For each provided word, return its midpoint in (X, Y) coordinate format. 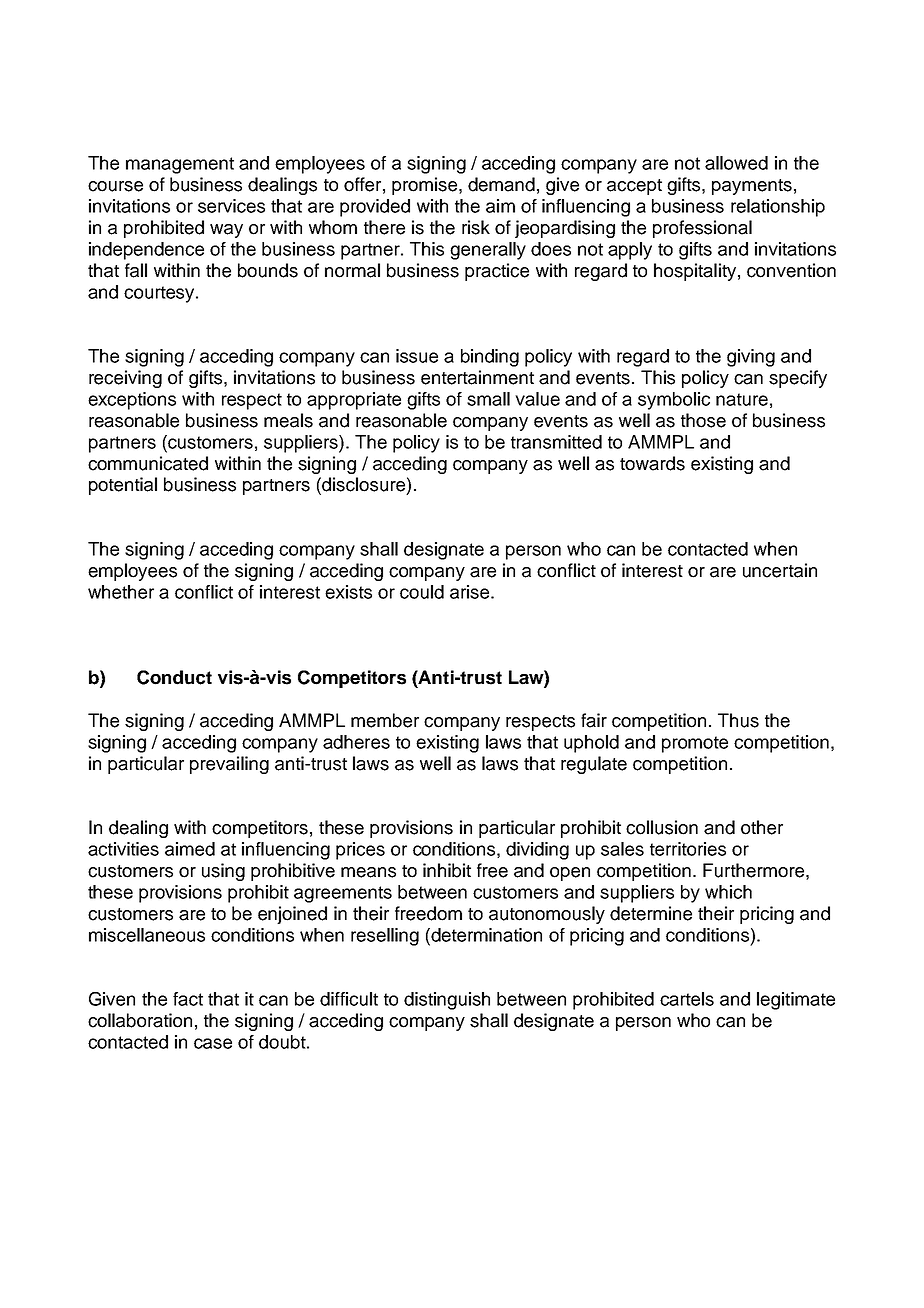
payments (752, 187)
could (422, 592)
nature (742, 399)
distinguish (447, 1001)
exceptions (132, 401)
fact (188, 999)
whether (121, 592)
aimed (190, 849)
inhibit (447, 870)
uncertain (780, 570)
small (488, 399)
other (762, 827)
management (180, 165)
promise (426, 186)
